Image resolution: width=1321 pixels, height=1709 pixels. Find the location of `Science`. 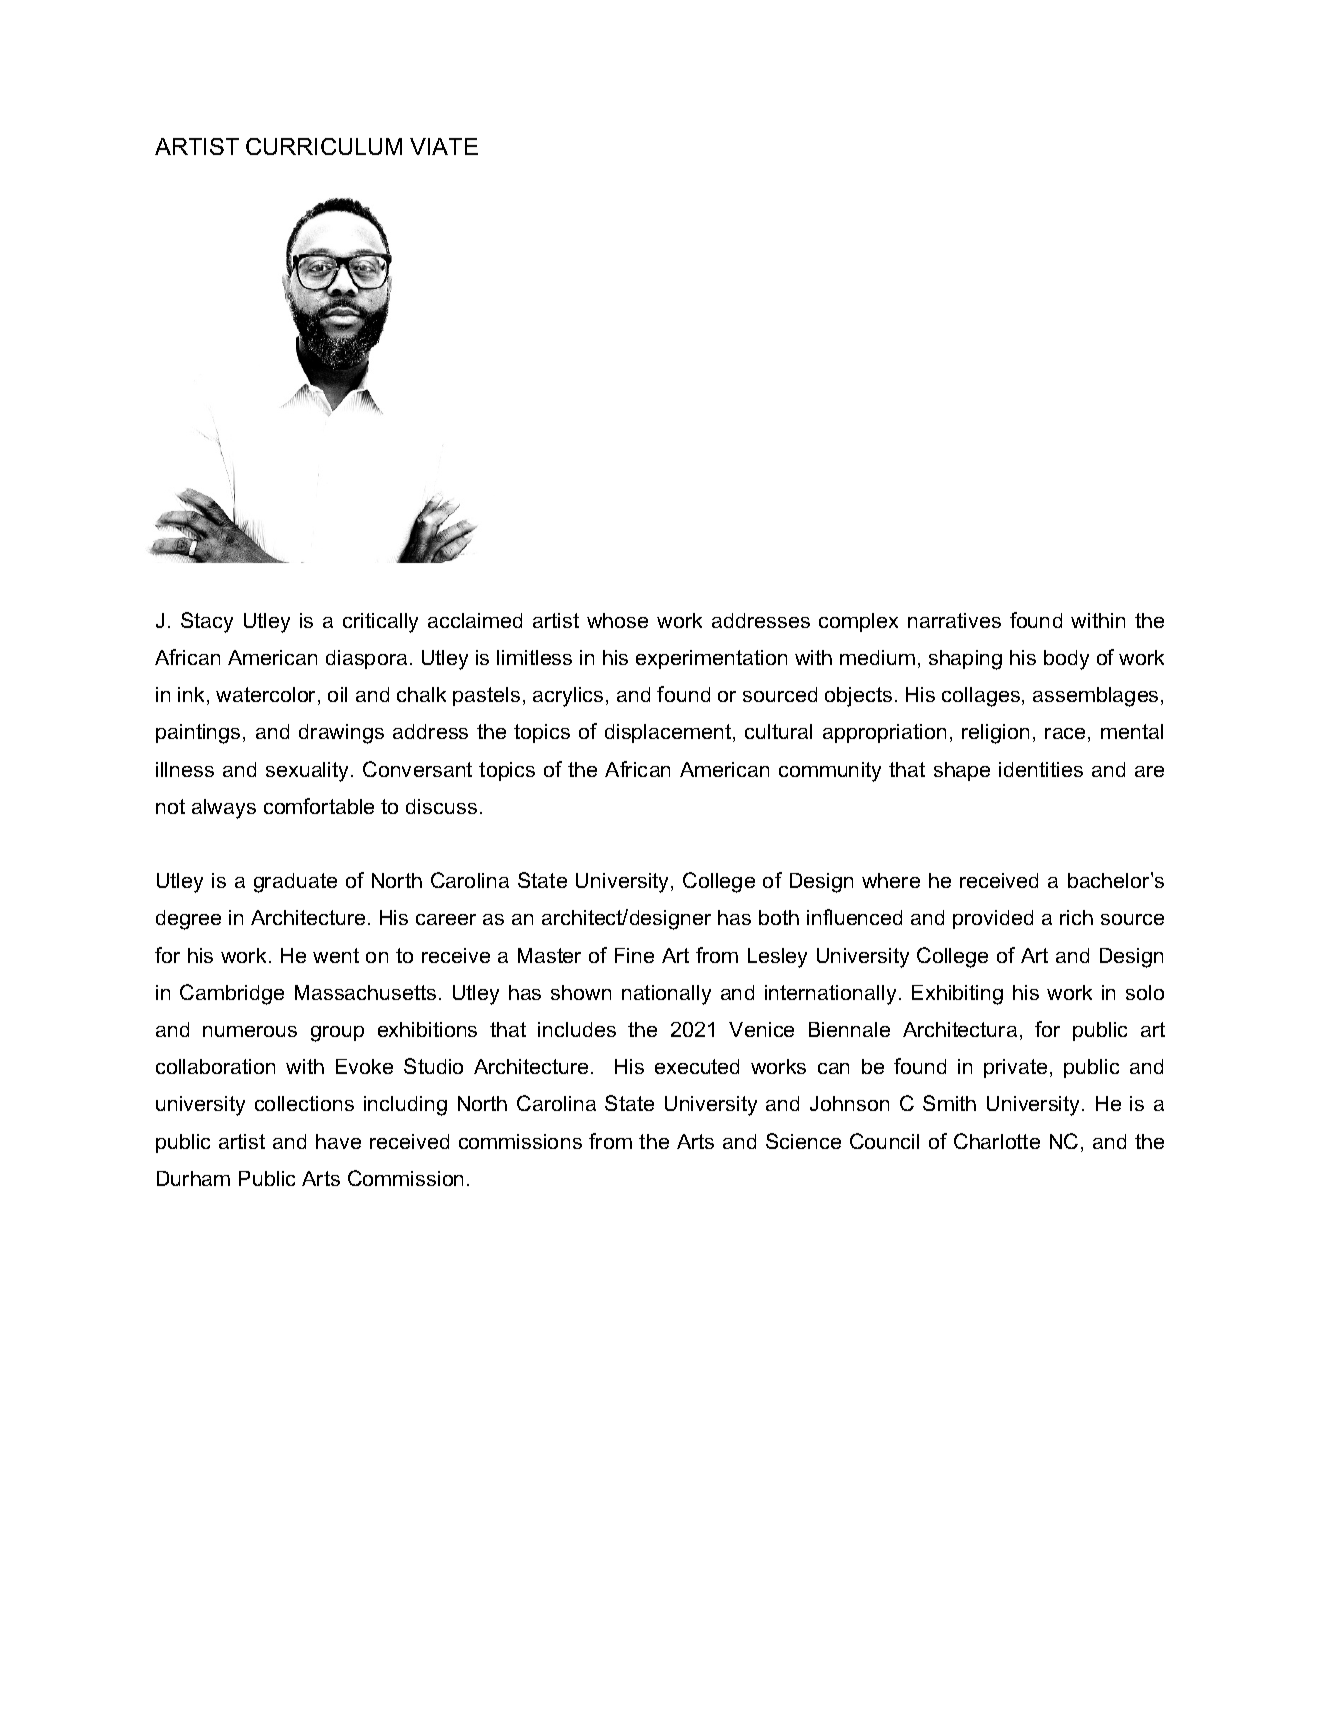

Science is located at coordinates (803, 1141).
